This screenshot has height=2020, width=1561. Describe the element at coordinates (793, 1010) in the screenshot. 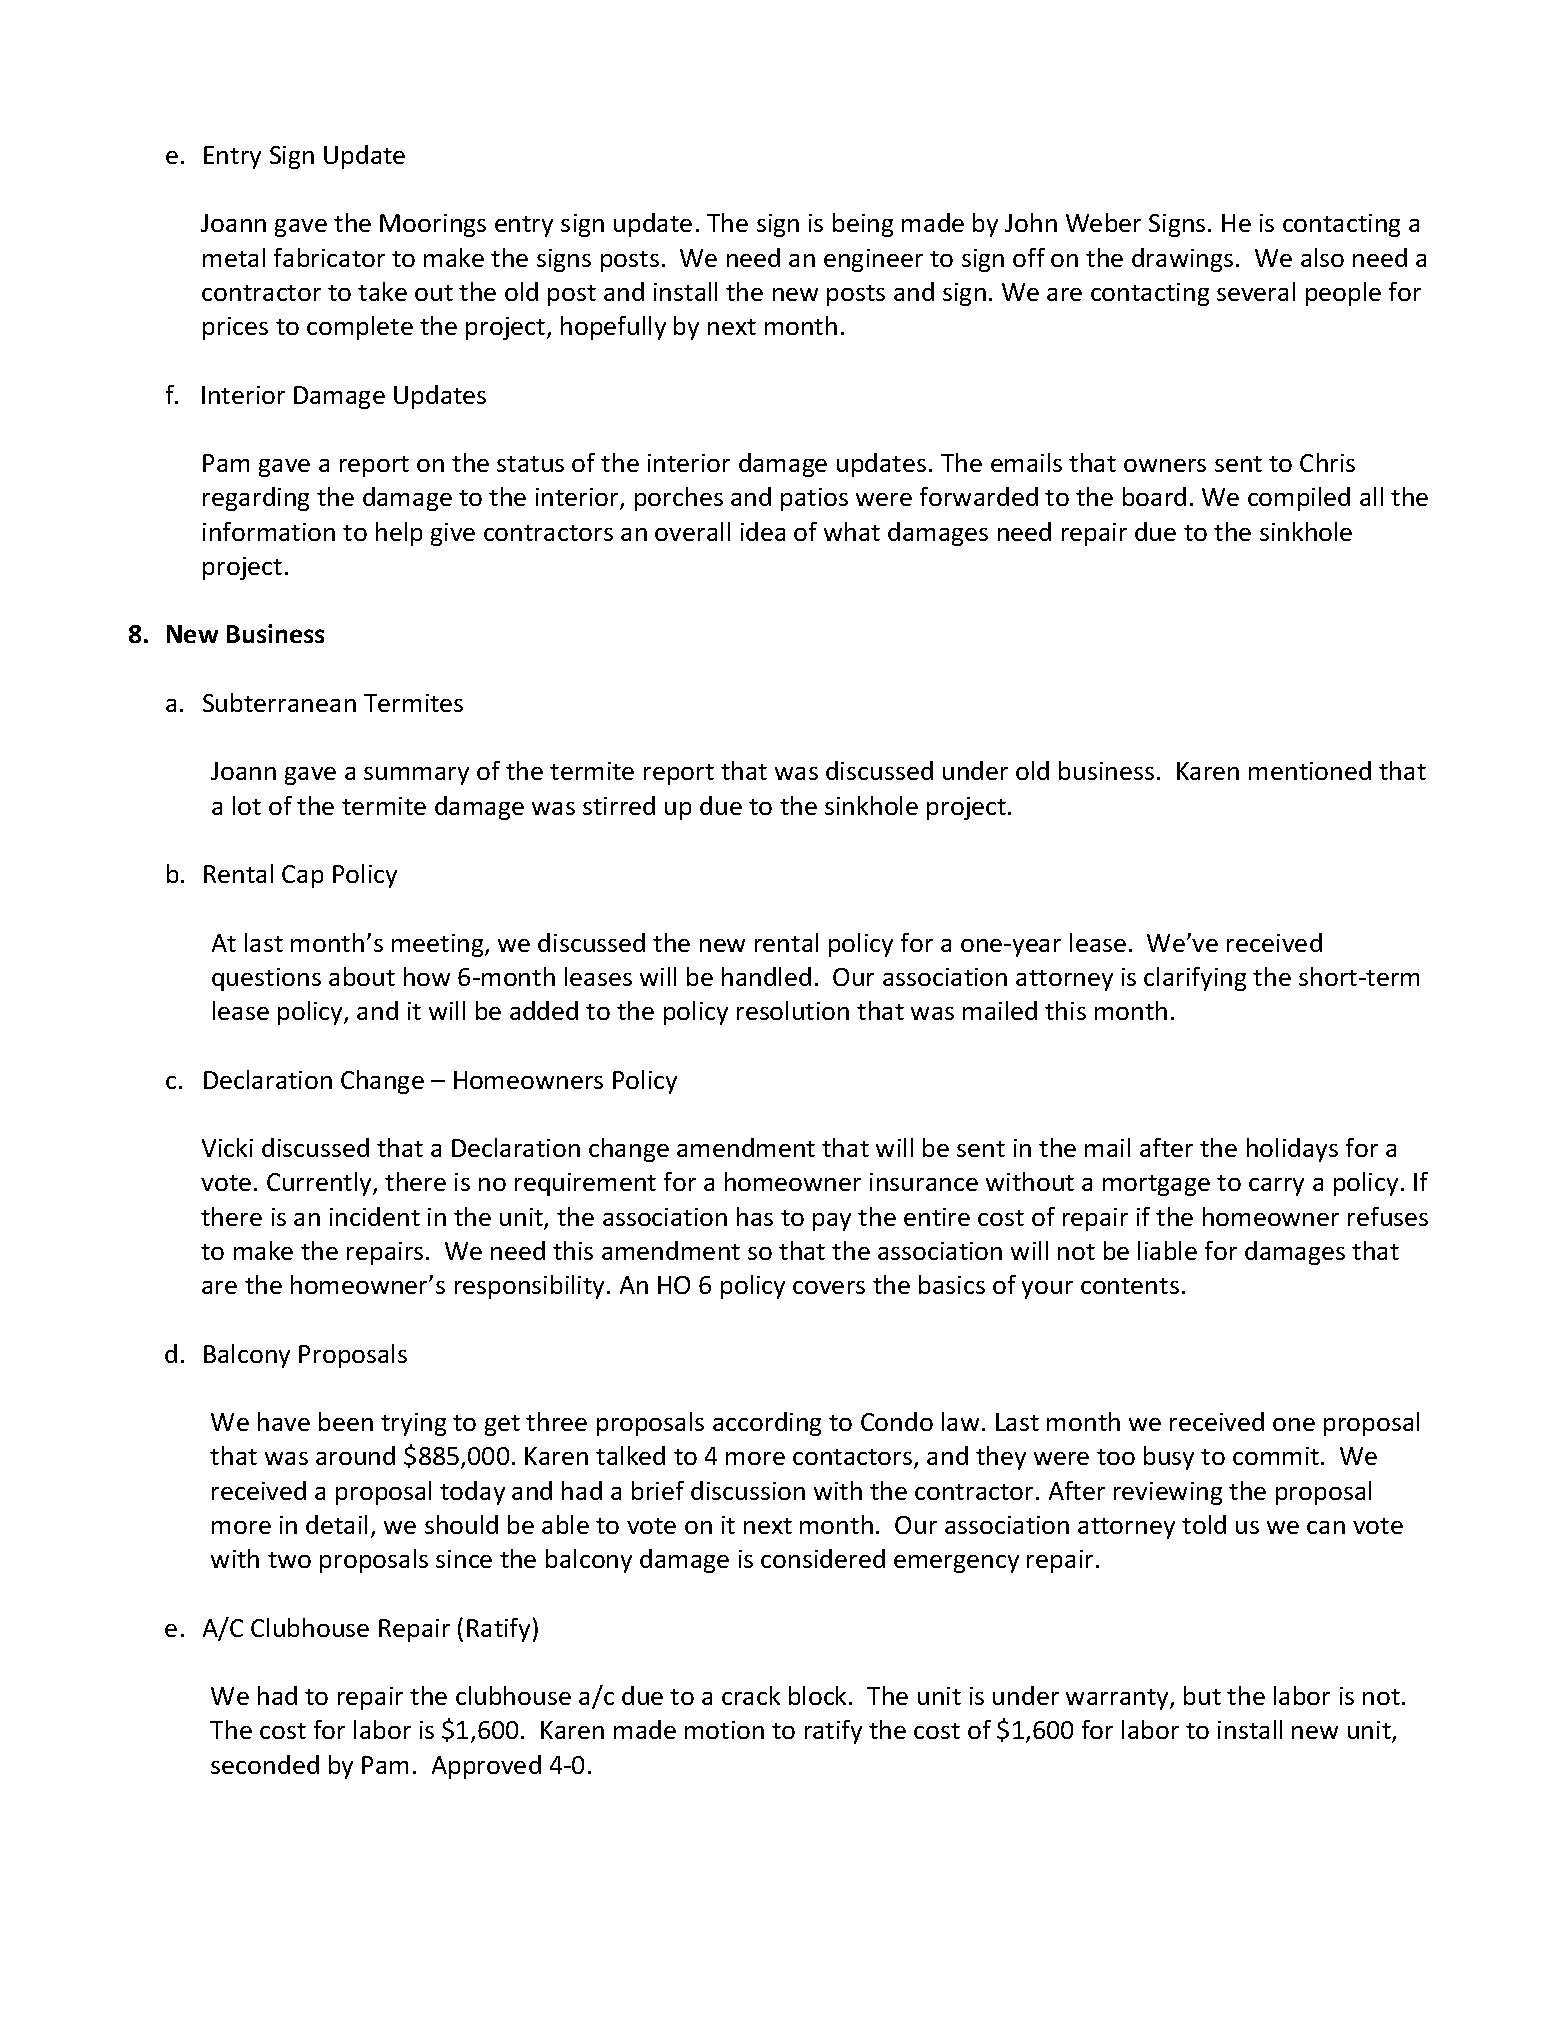

I see `resolution` at that location.
